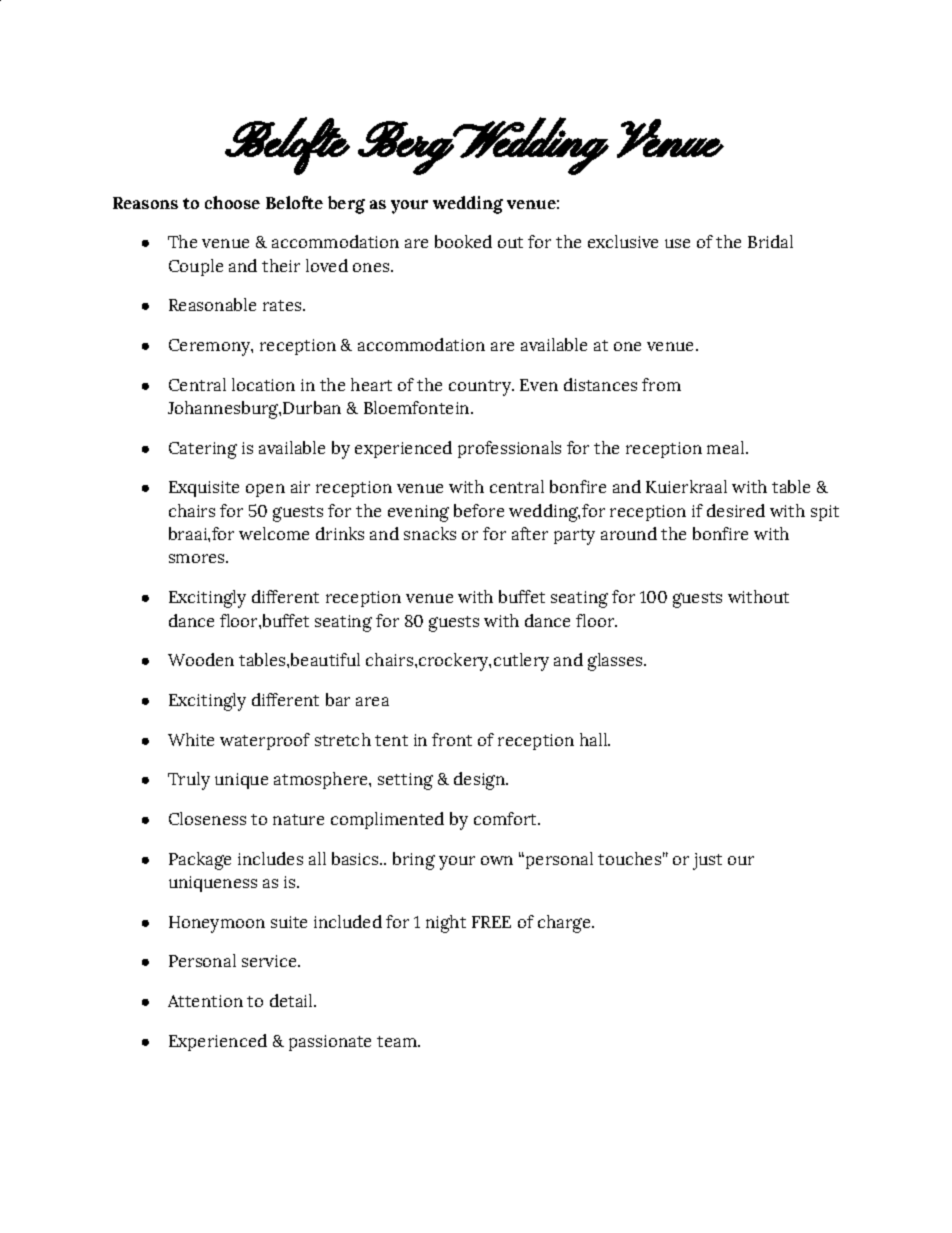 The image size is (952, 1233). I want to click on desired, so click(736, 510).
